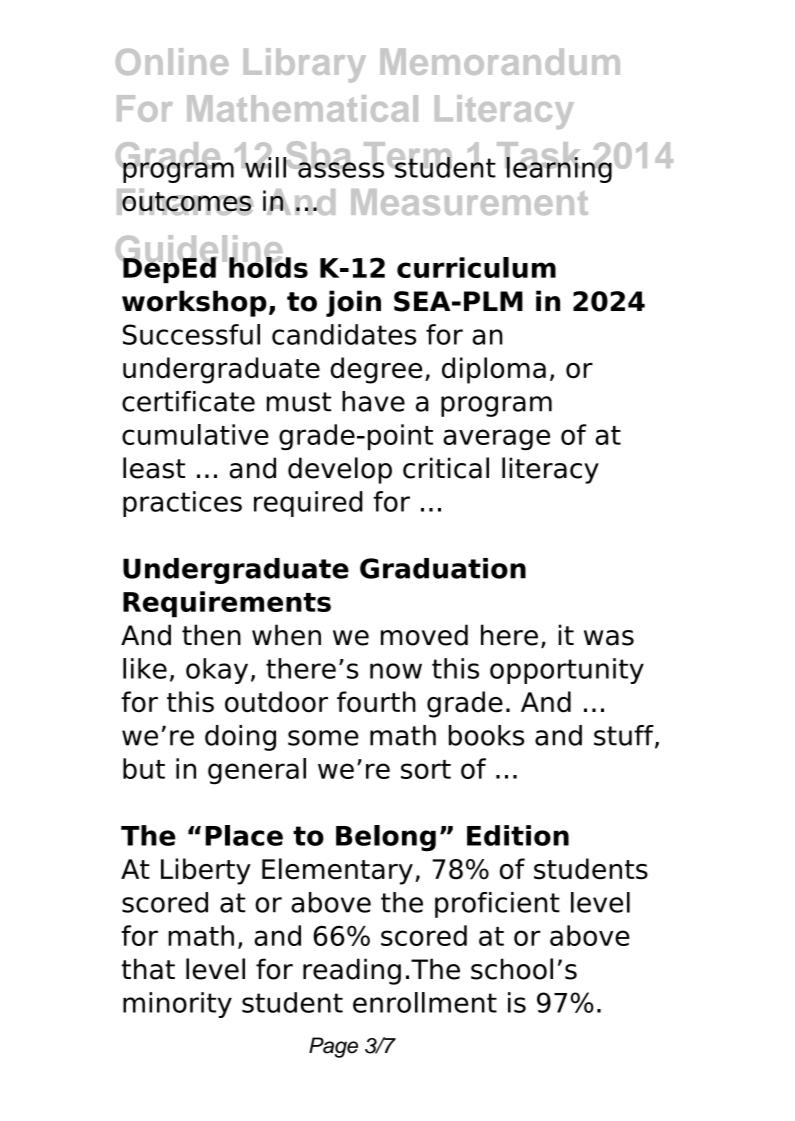 This image has height=1121, width=795. I want to click on have, so click(373, 401).
